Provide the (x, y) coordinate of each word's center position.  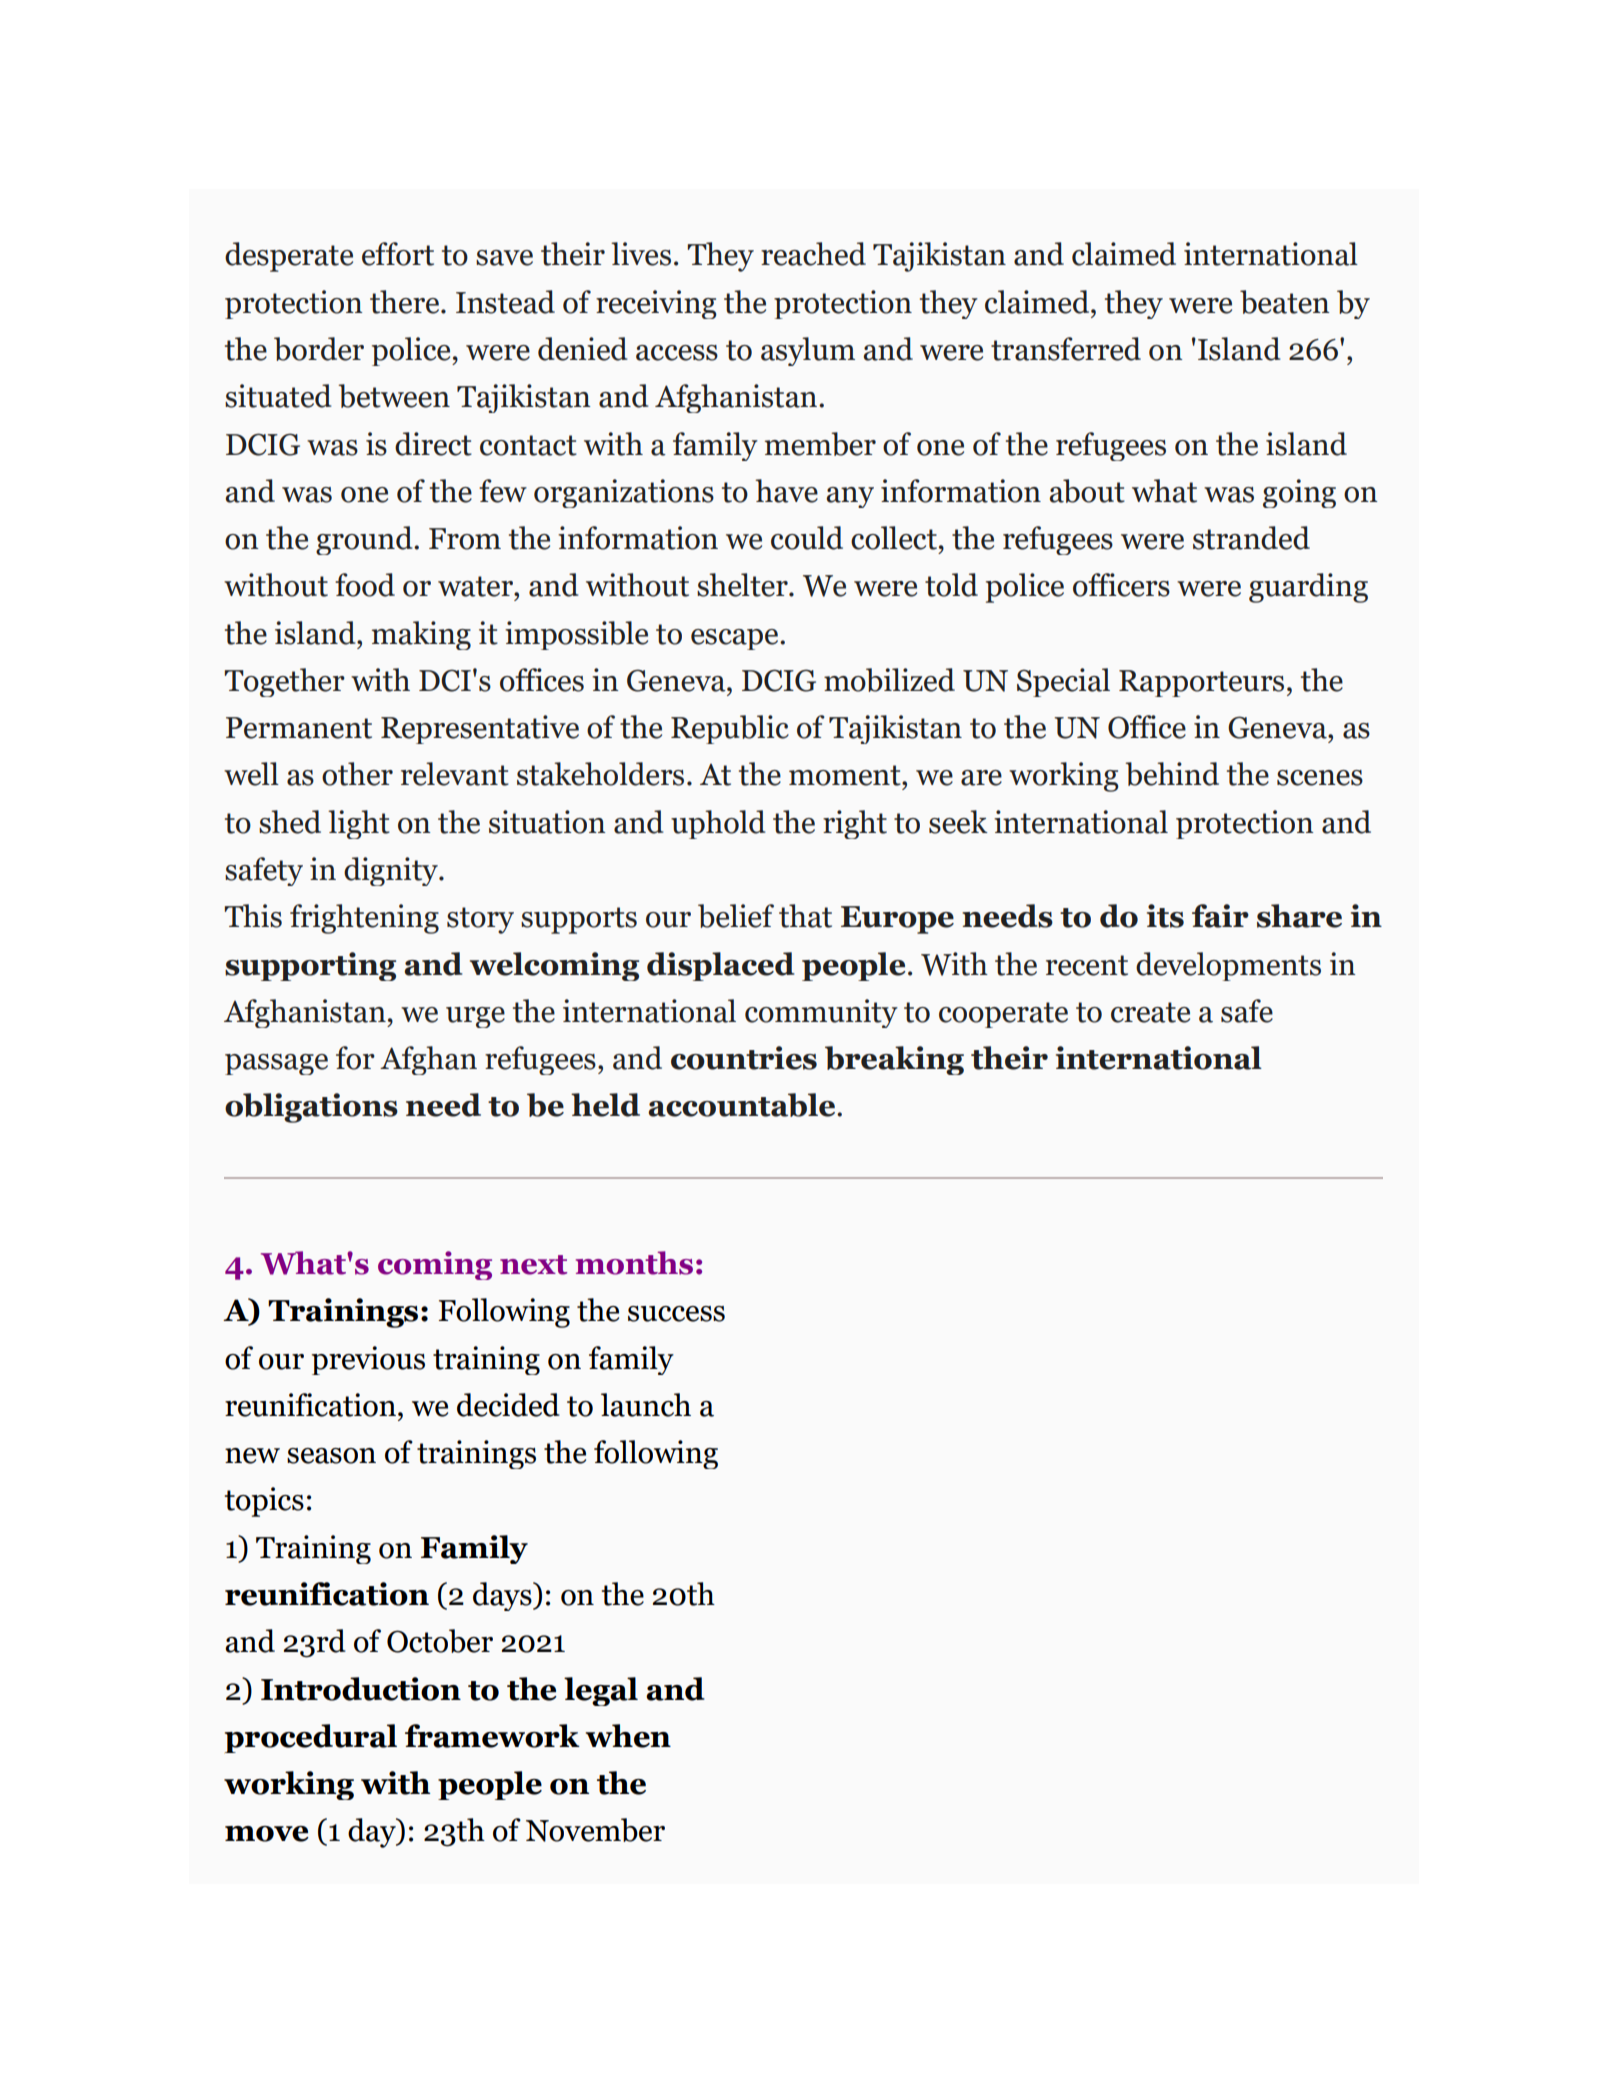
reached (813, 254)
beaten (1285, 302)
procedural (311, 1738)
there (406, 302)
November (595, 1830)
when (628, 1736)
